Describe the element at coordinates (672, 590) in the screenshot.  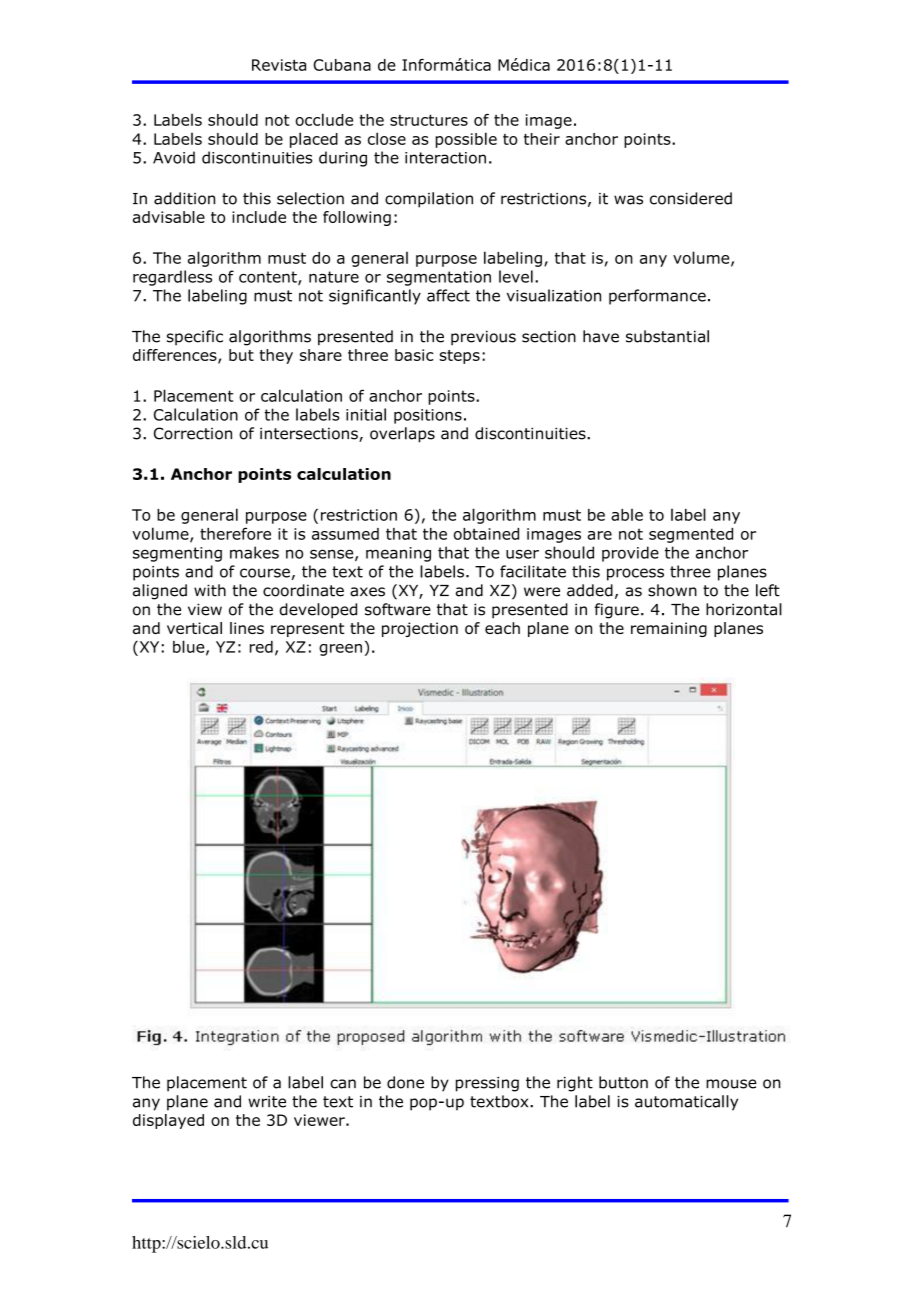
I see `shown` at that location.
